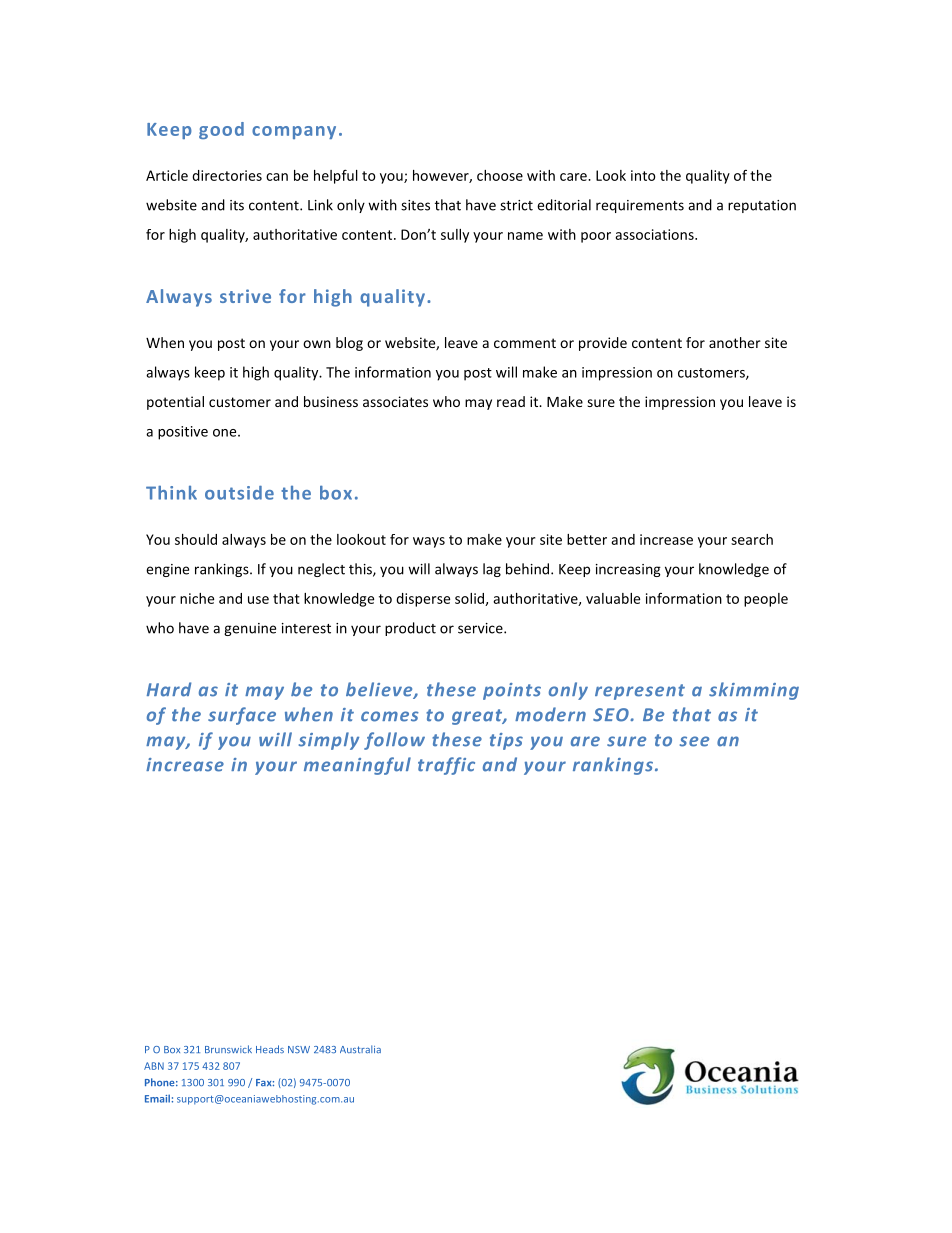 Image resolution: width=952 pixels, height=1233 pixels. Describe the element at coordinates (360, 1049) in the document. I see `Australia` at that location.
